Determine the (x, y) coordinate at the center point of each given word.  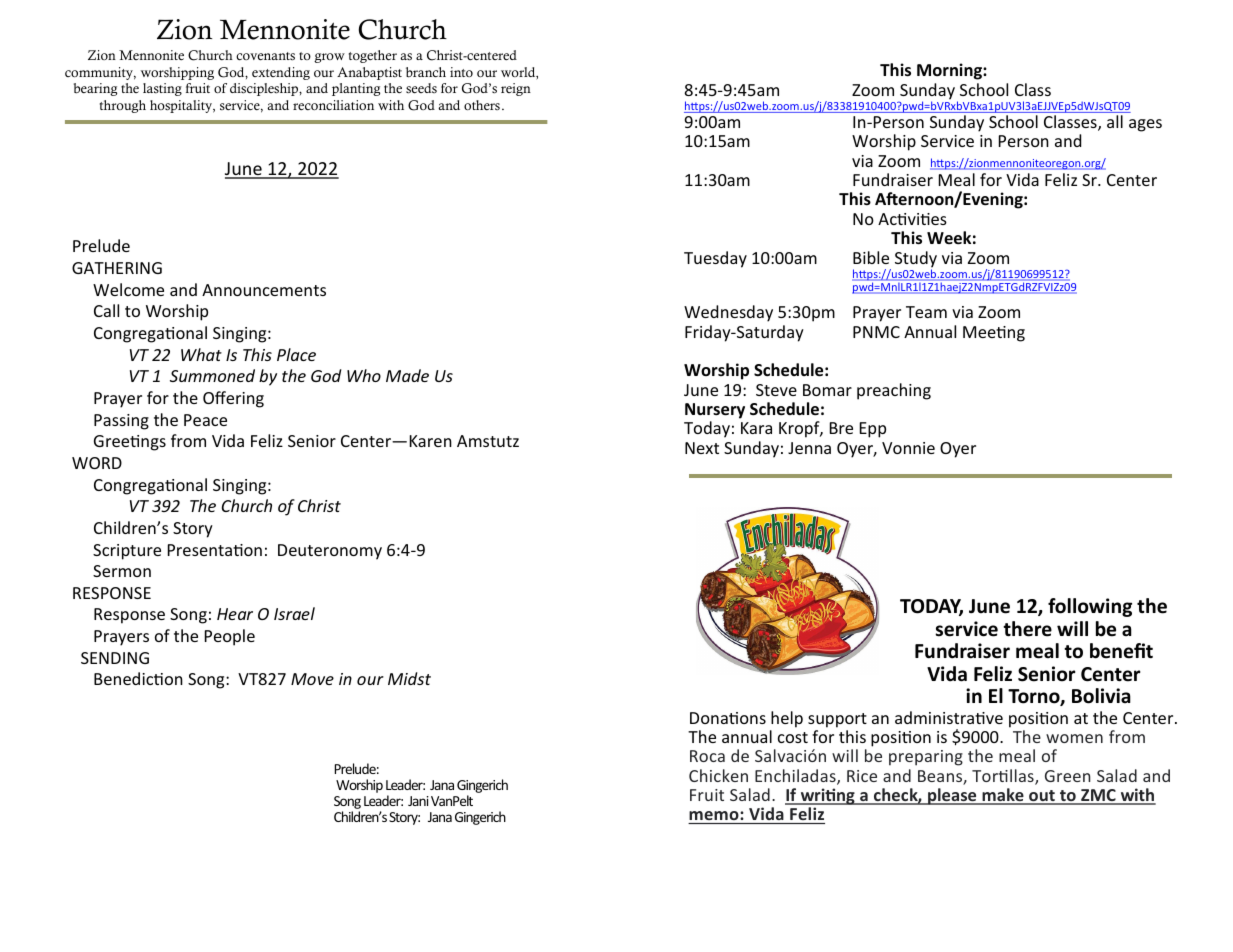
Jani (418, 801)
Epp (873, 430)
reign (516, 89)
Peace (205, 420)
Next (702, 448)
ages (1145, 125)
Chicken (718, 775)
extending (281, 73)
